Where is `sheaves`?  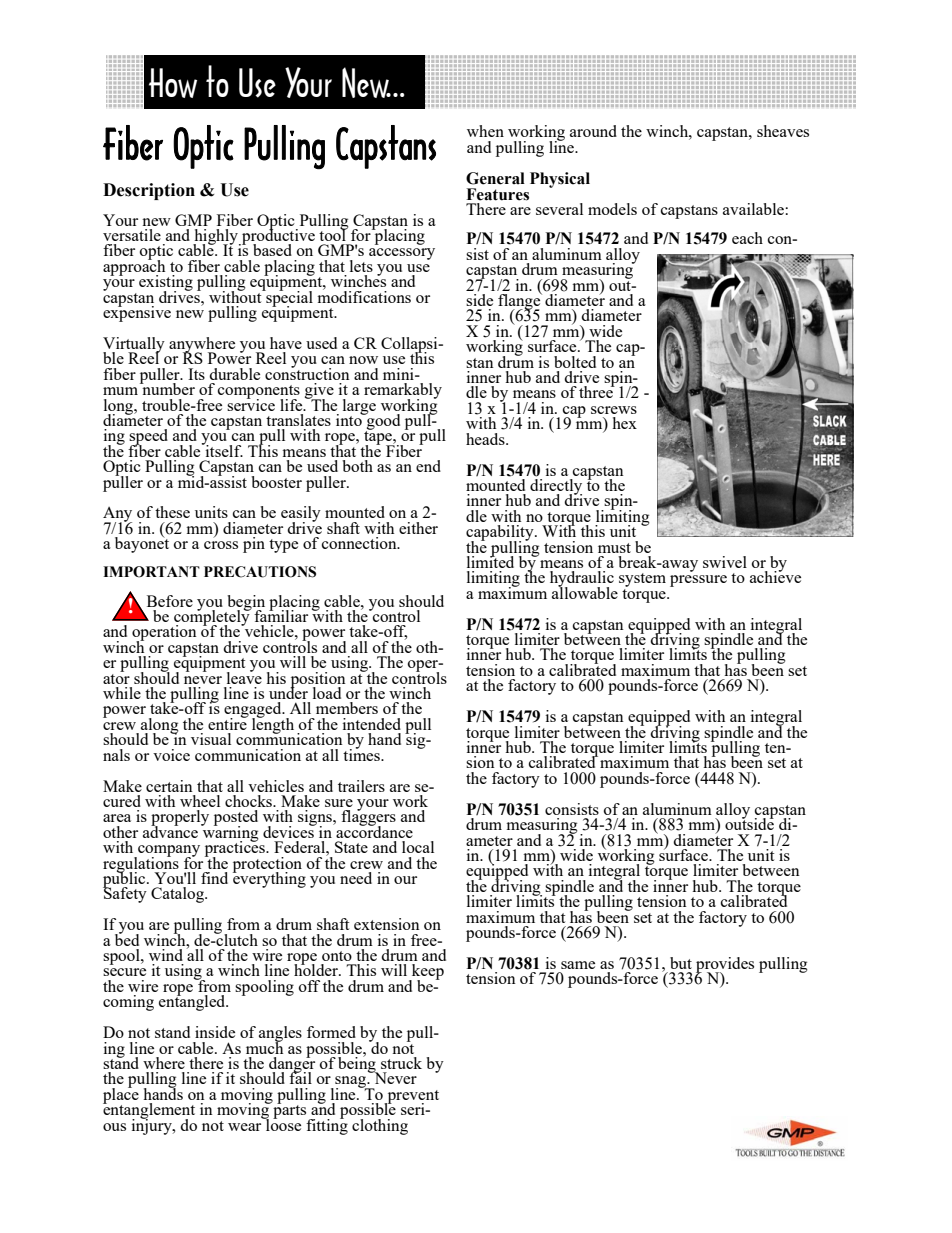
sheaves is located at coordinates (783, 131).
